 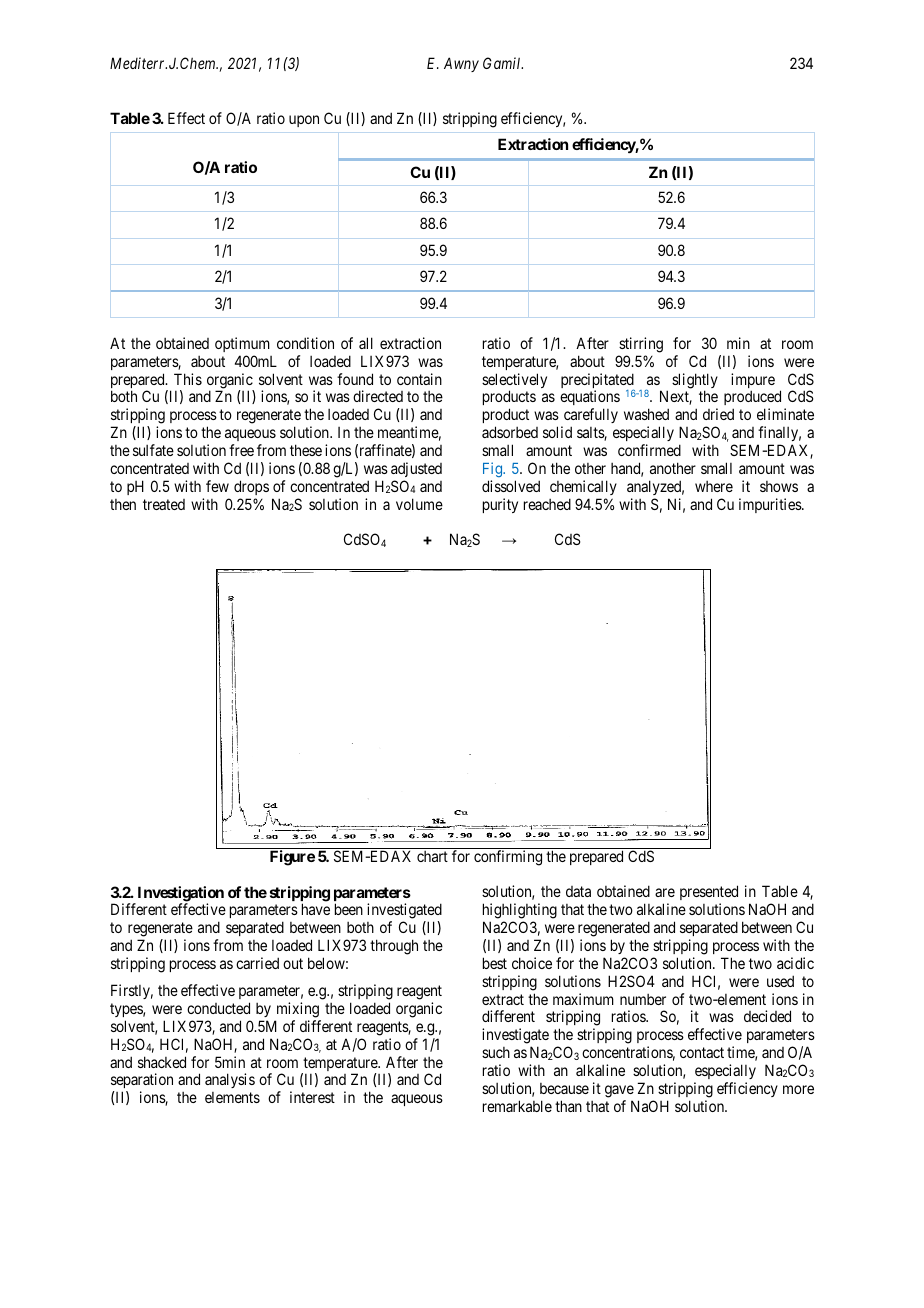 What do you see at coordinates (230, 1080) in the image?
I see `analysis` at bounding box center [230, 1080].
